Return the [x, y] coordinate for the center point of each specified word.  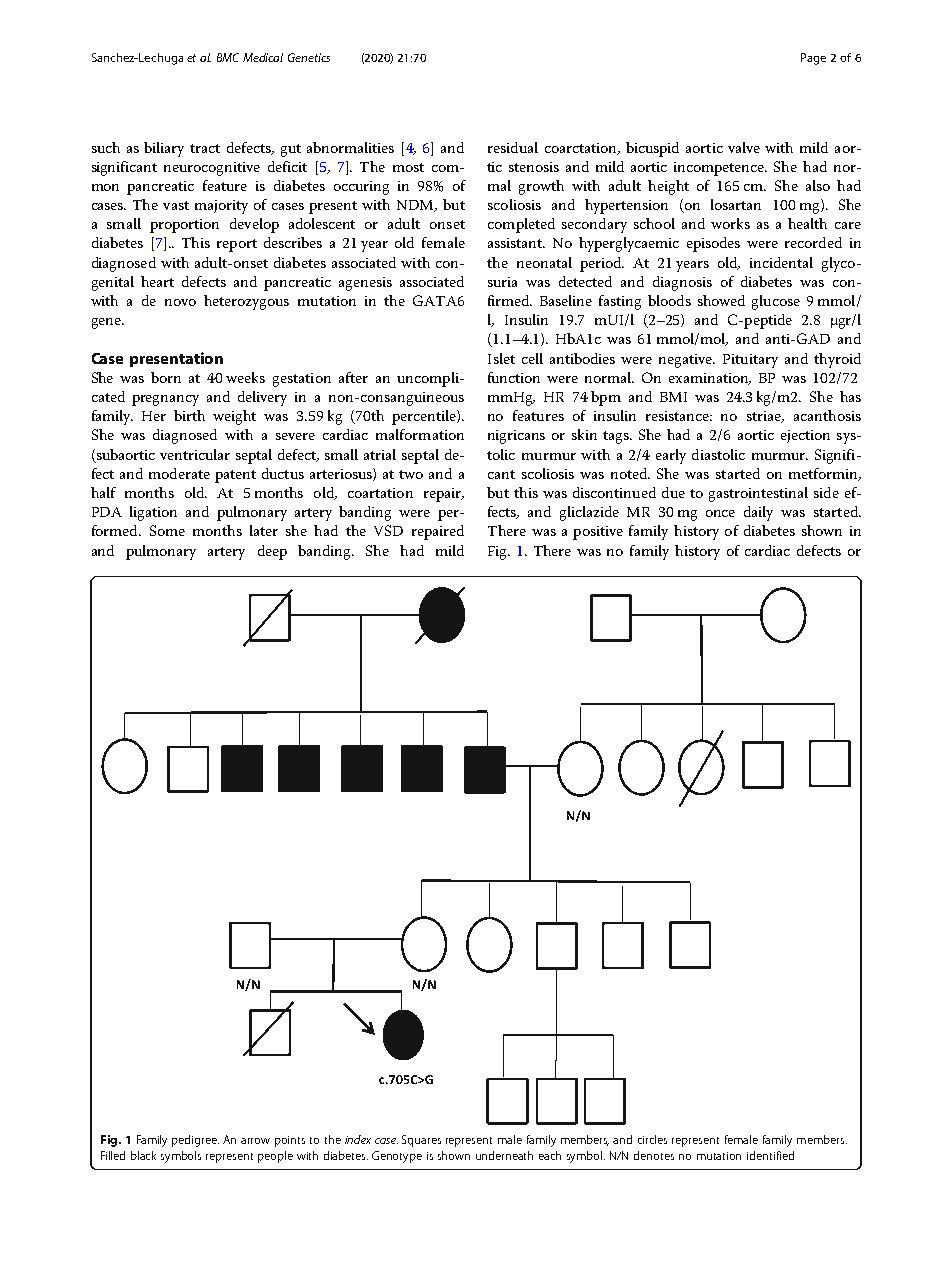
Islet [501, 358]
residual [513, 147]
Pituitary [750, 361]
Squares [421, 1141]
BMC [228, 57]
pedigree [195, 1141]
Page [813, 59]
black [143, 1155]
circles [652, 1139]
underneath [504, 1155]
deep [272, 552]
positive [598, 533]
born [166, 377]
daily [758, 513]
